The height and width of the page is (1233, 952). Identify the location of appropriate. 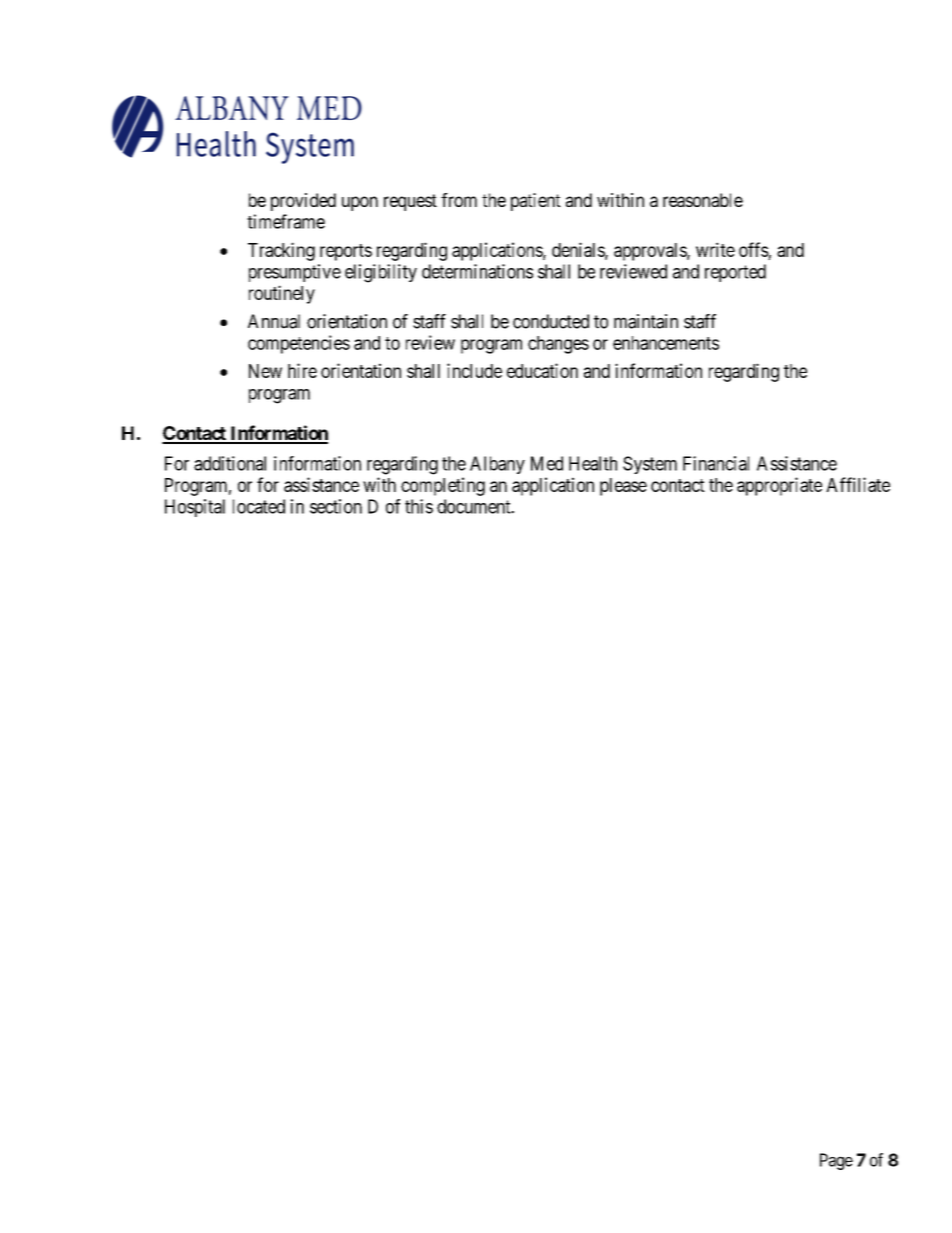
(779, 486).
